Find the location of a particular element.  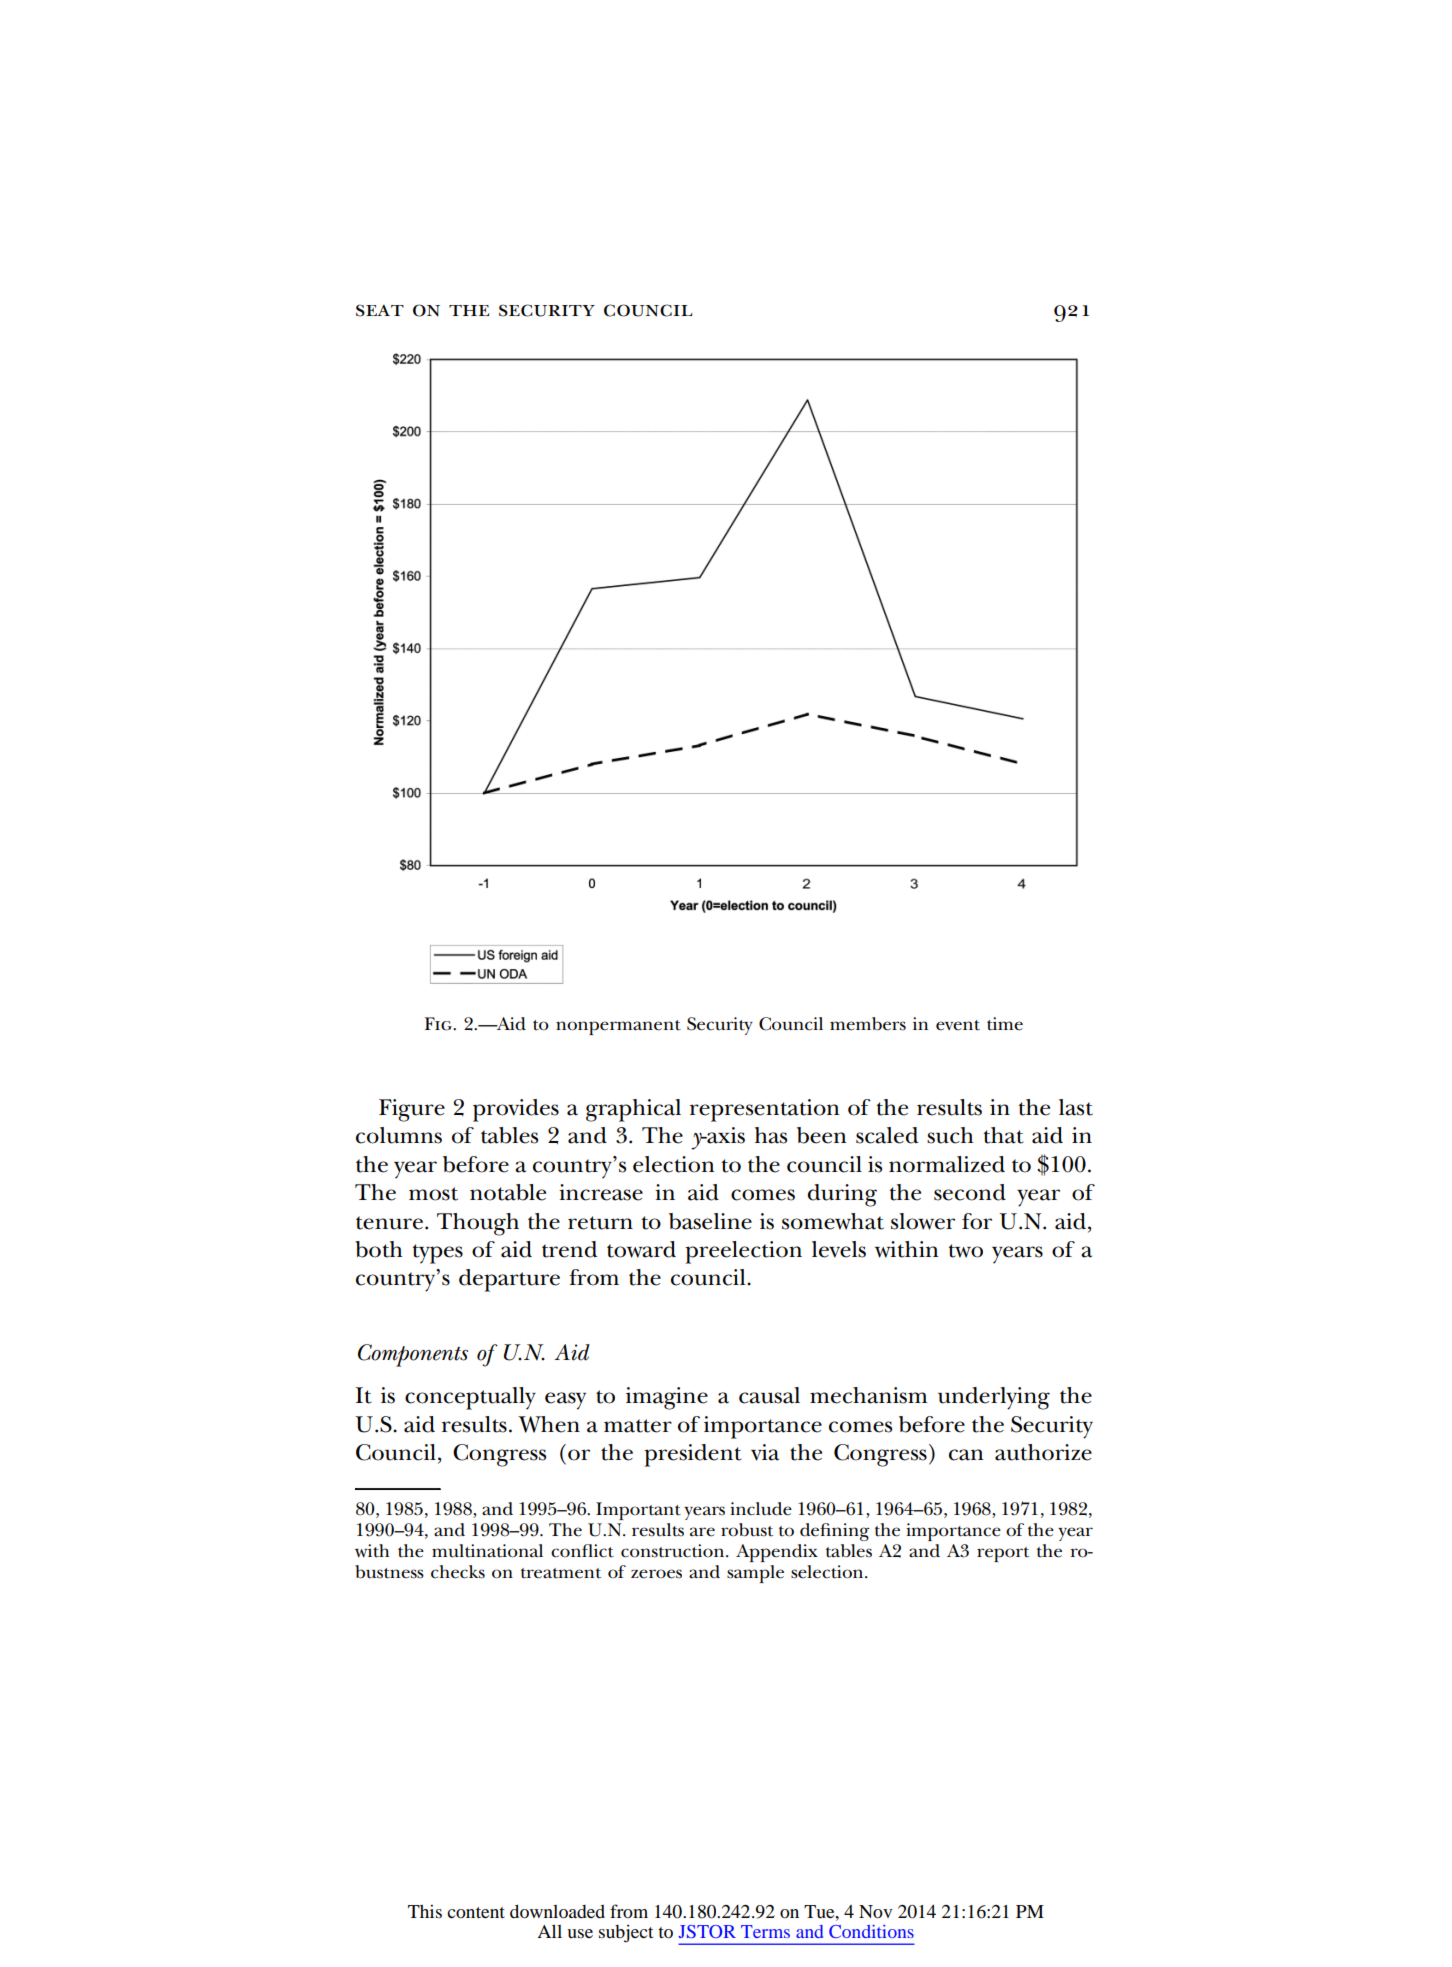

Figure is located at coordinates (412, 1110).
